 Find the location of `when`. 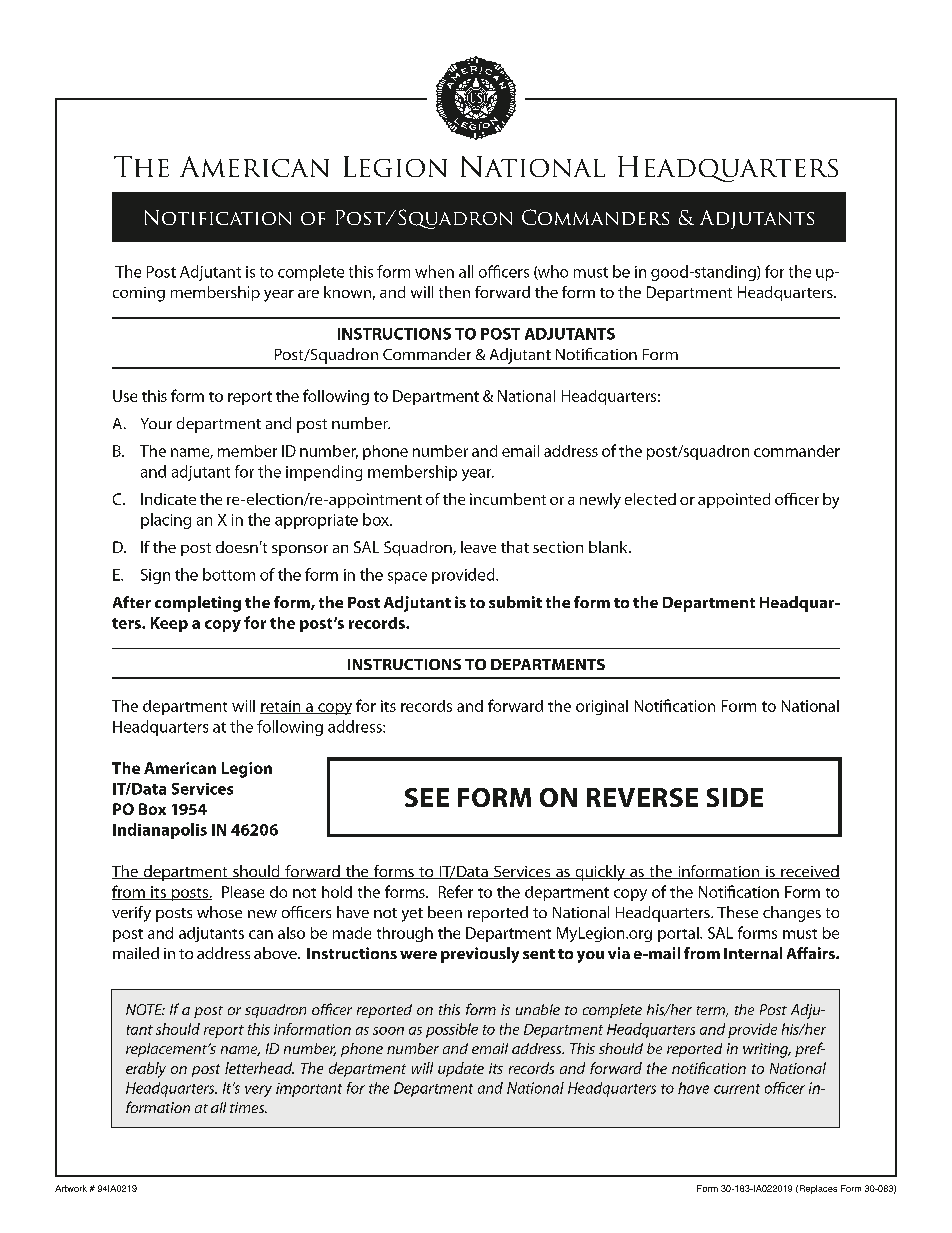

when is located at coordinates (434, 271).
